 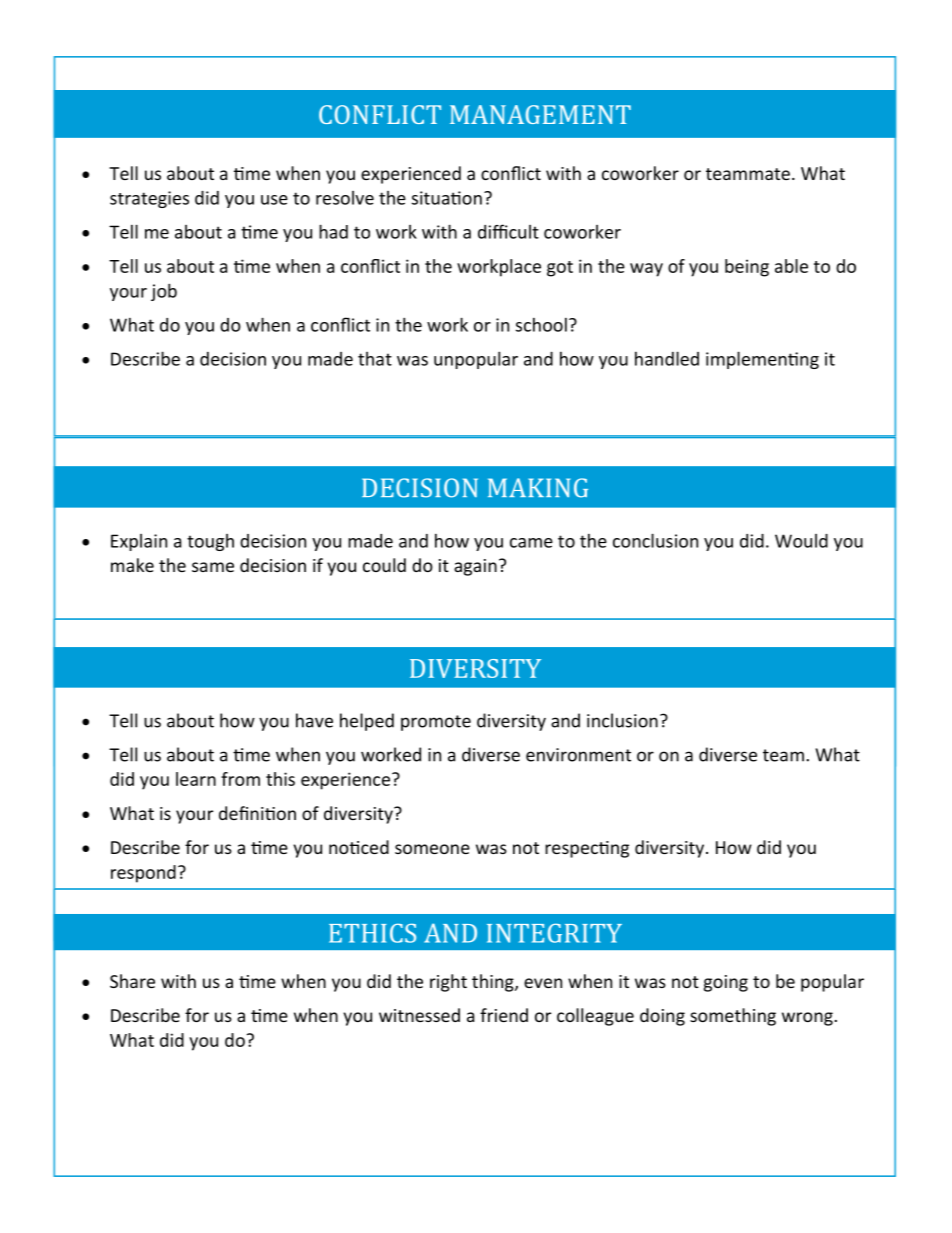 I want to click on Share, so click(x=132, y=981).
